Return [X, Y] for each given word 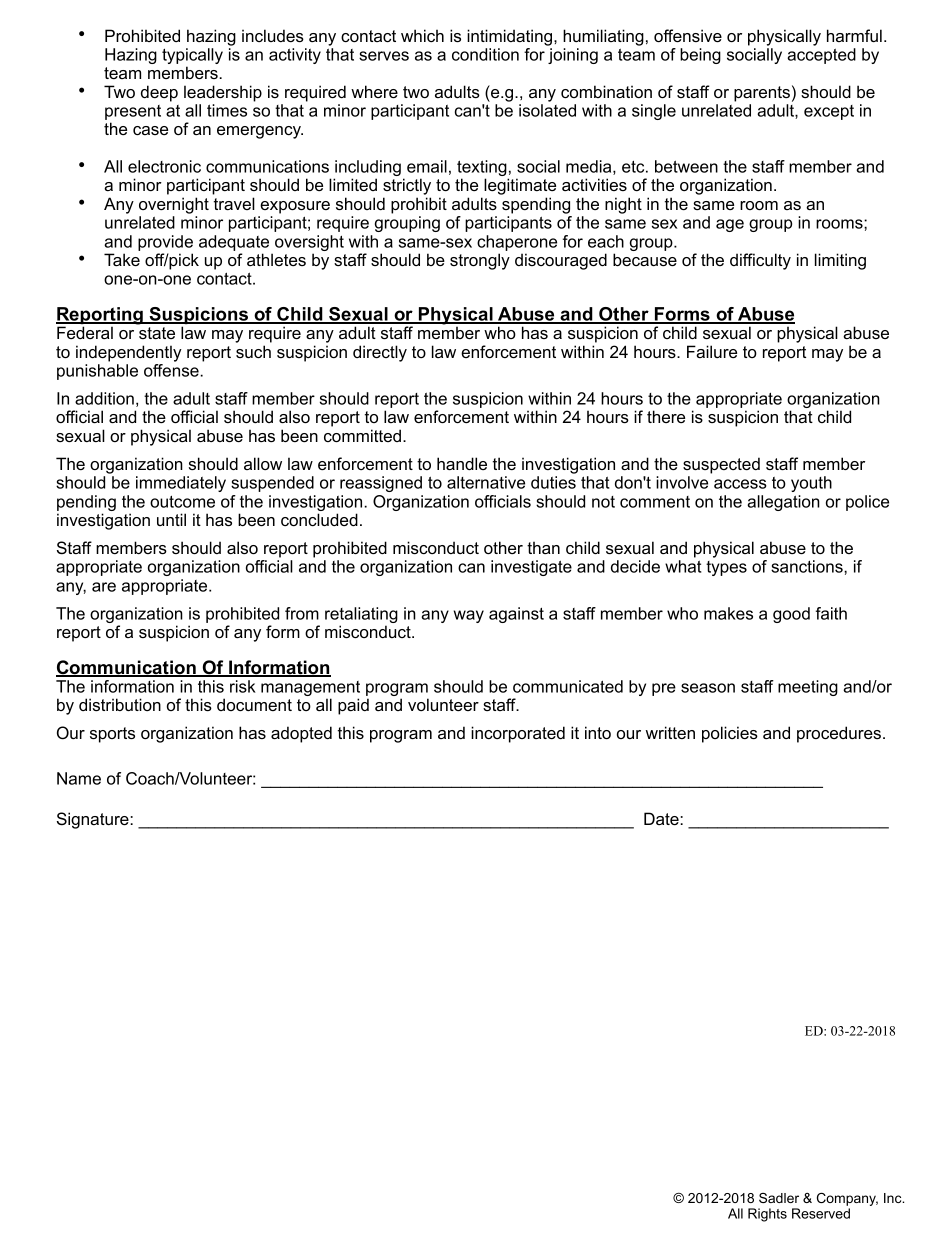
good [791, 615]
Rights [767, 1215]
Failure [712, 351]
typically [192, 57]
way [469, 616]
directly [380, 353]
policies [730, 734]
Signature [94, 820]
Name [79, 778]
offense [172, 370]
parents [762, 94]
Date [662, 818]
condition [485, 54]
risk [243, 686]
